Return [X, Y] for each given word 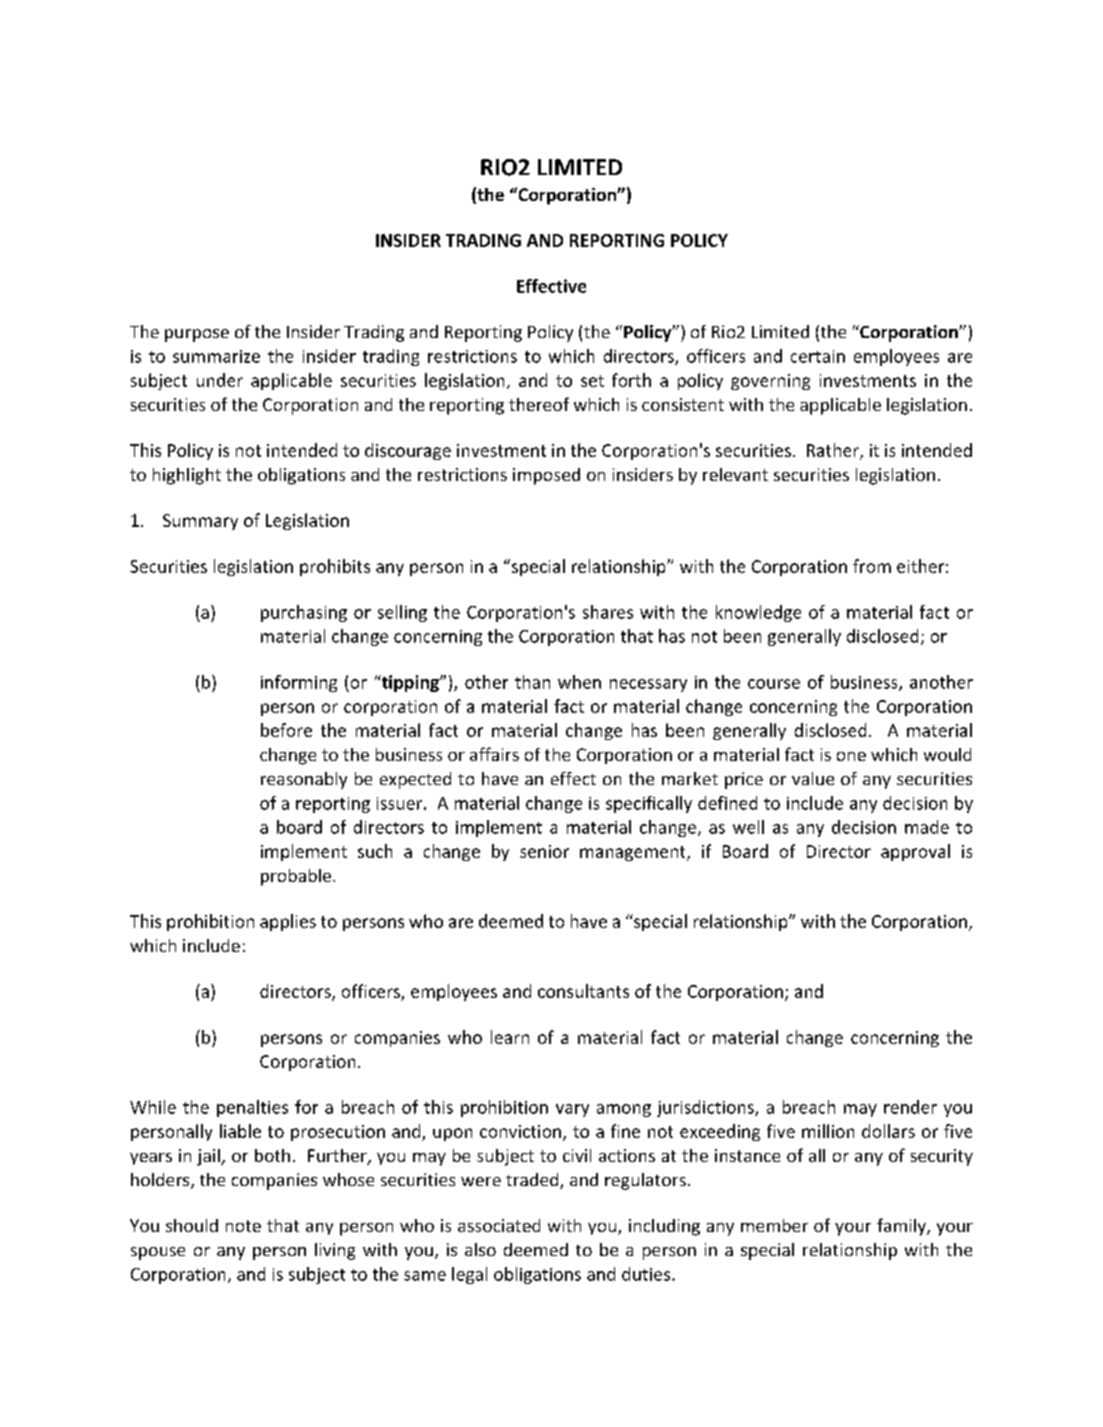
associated [499, 1225]
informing [299, 683]
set [592, 381]
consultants [583, 991]
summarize [216, 356]
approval [915, 852]
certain [818, 356]
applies [288, 922]
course [774, 684]
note [243, 1226]
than [532, 682]
